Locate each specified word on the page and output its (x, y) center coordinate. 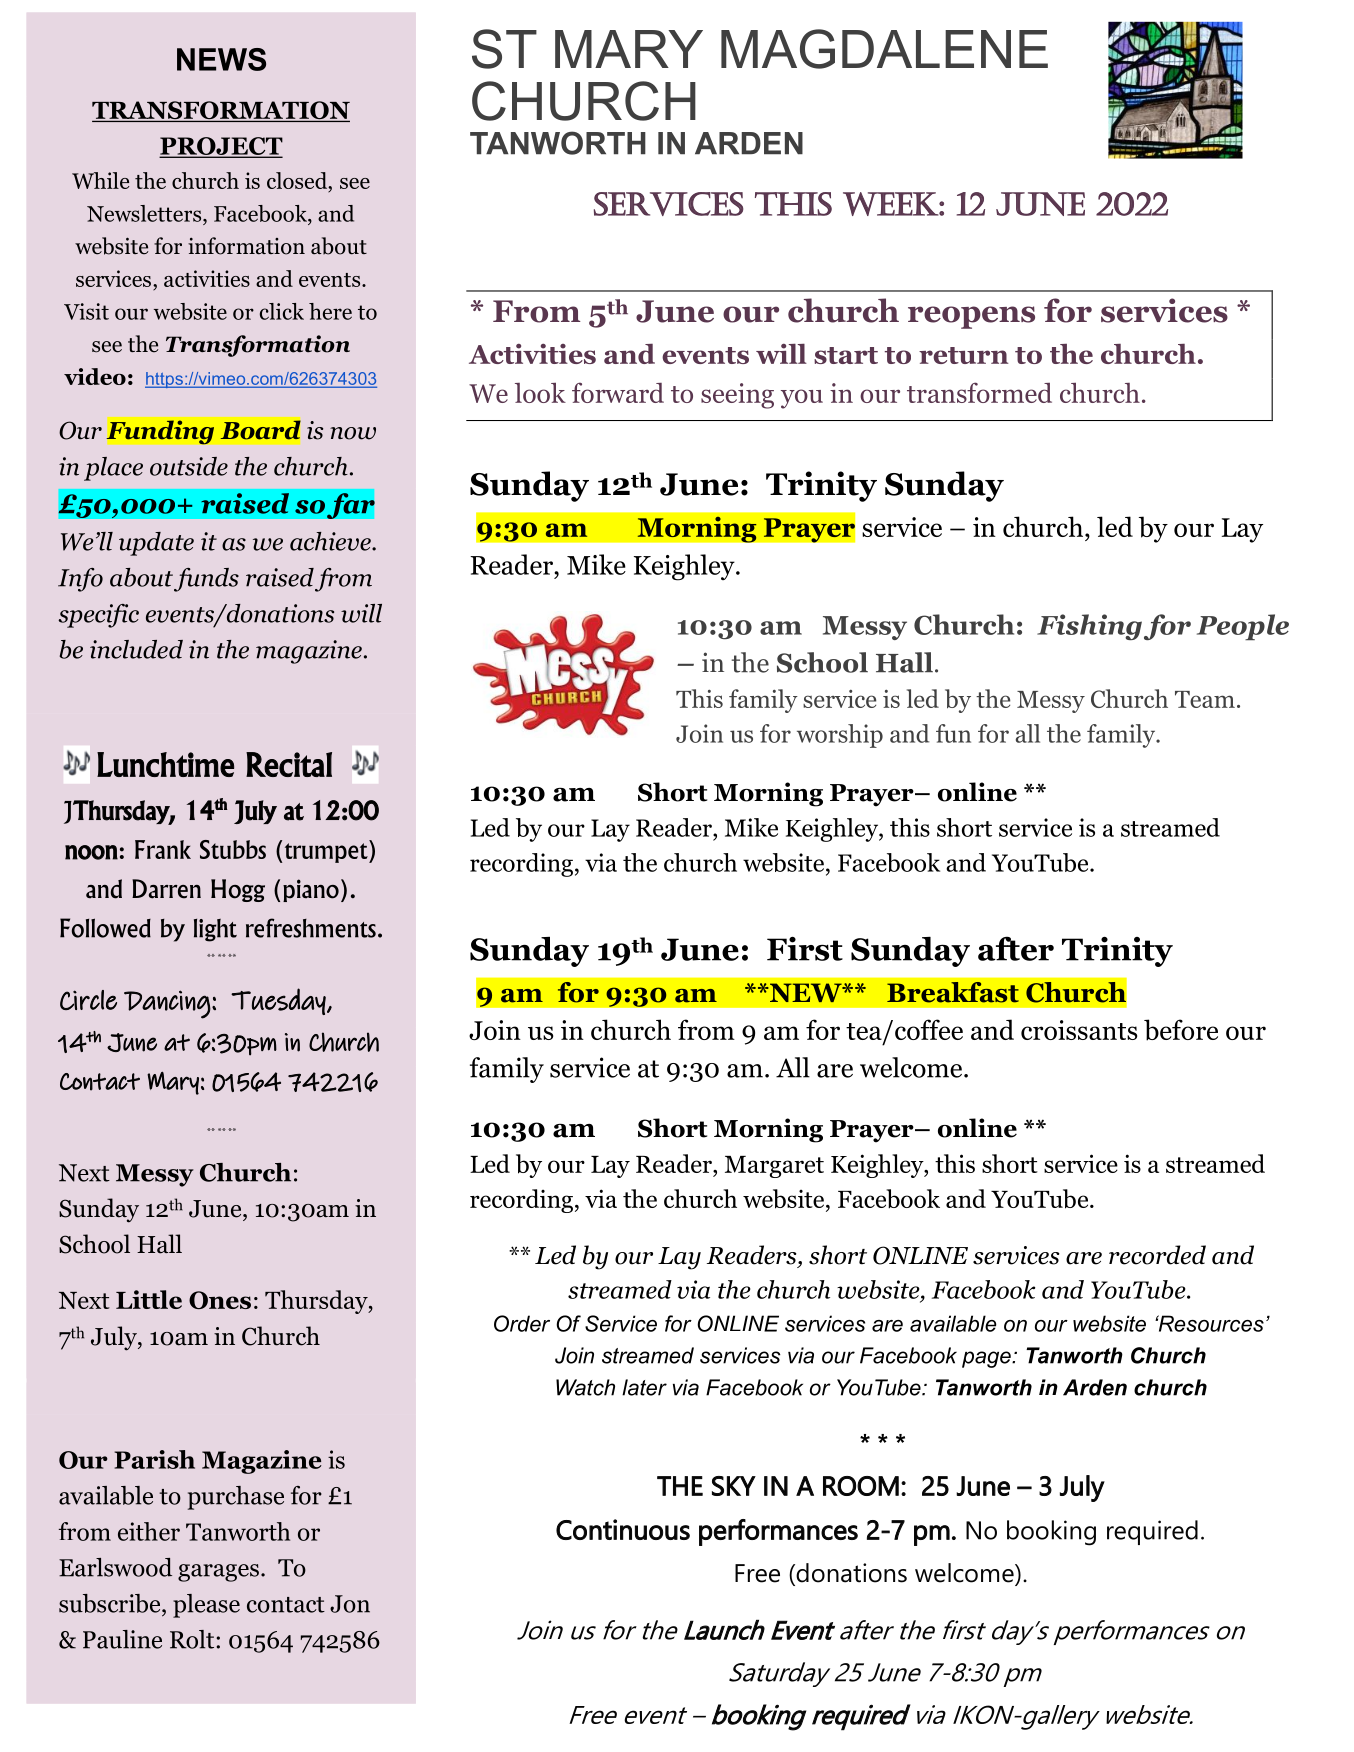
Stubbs (233, 849)
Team (1205, 699)
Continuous (623, 1529)
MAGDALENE (884, 49)
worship (840, 736)
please (206, 1606)
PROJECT (221, 147)
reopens (971, 317)
